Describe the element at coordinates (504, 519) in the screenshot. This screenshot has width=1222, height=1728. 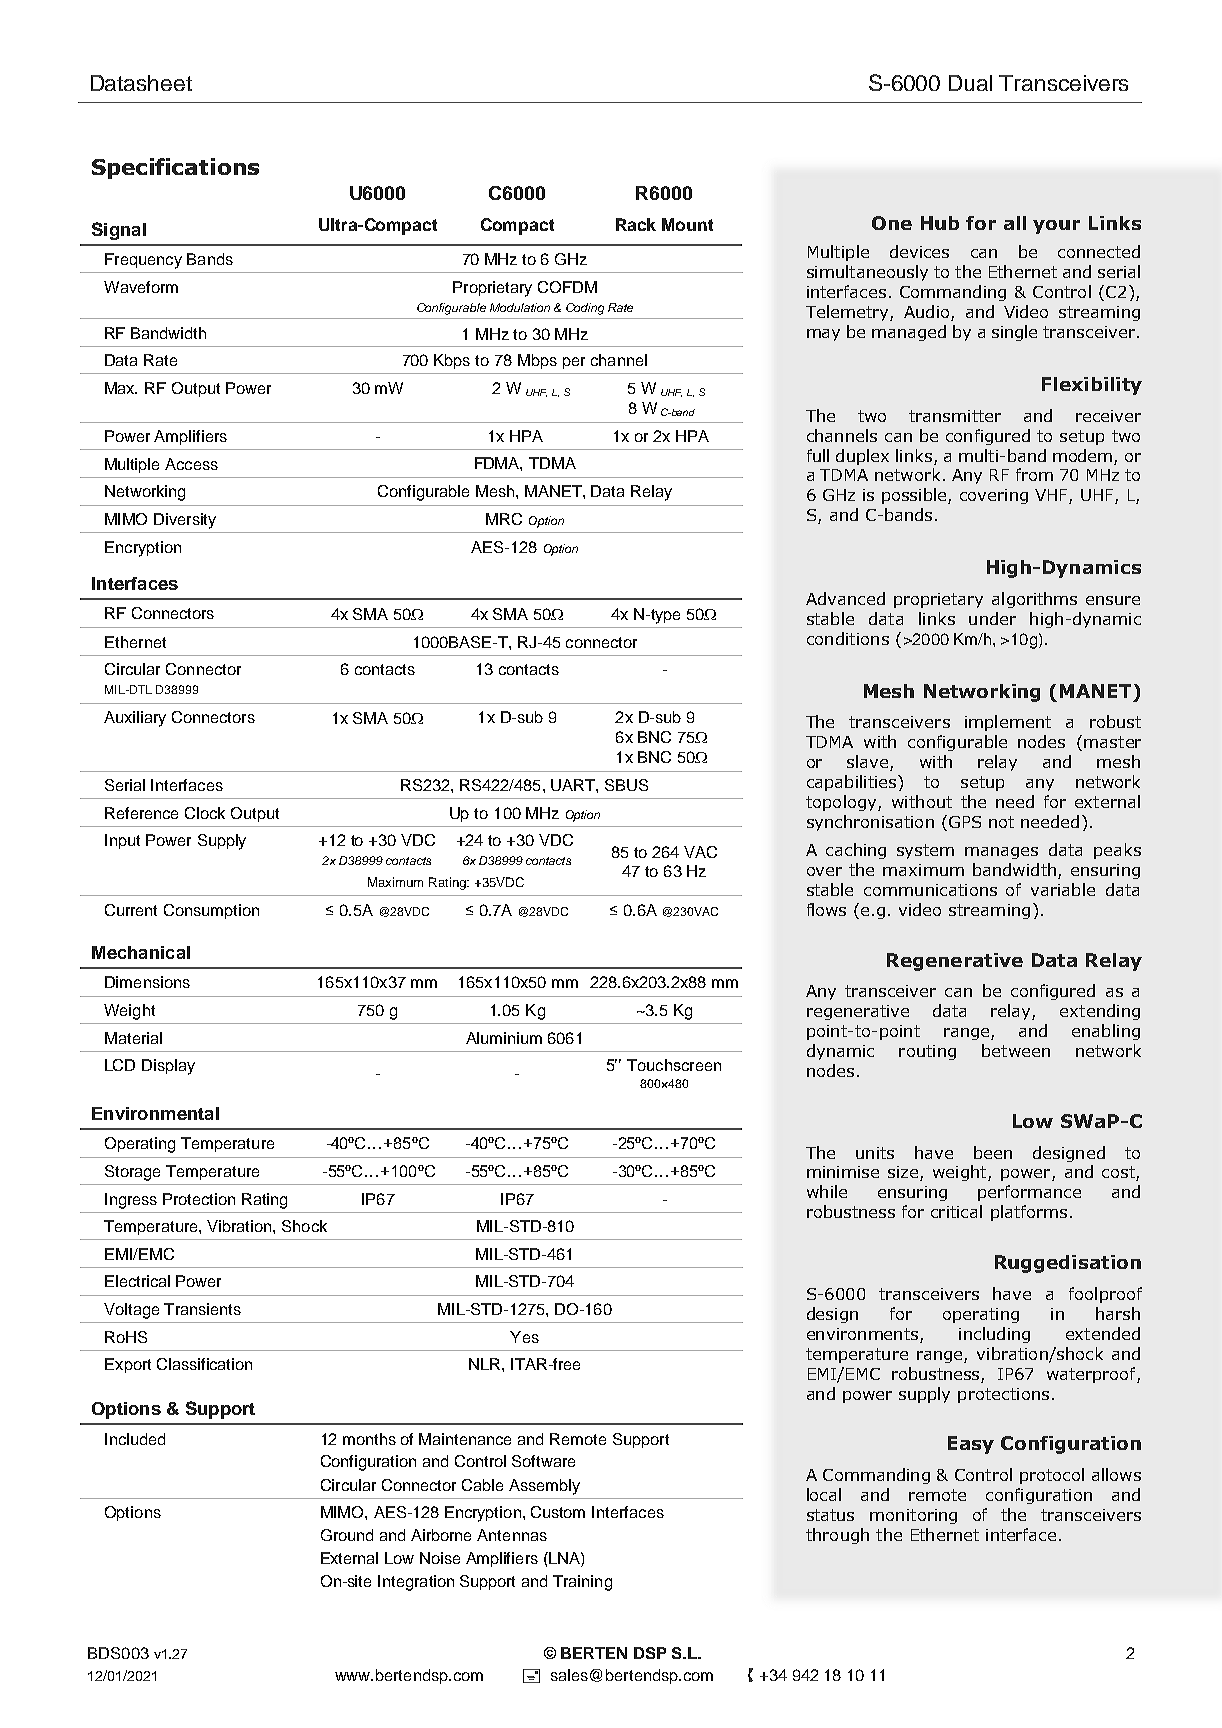
I see `MRC` at that location.
